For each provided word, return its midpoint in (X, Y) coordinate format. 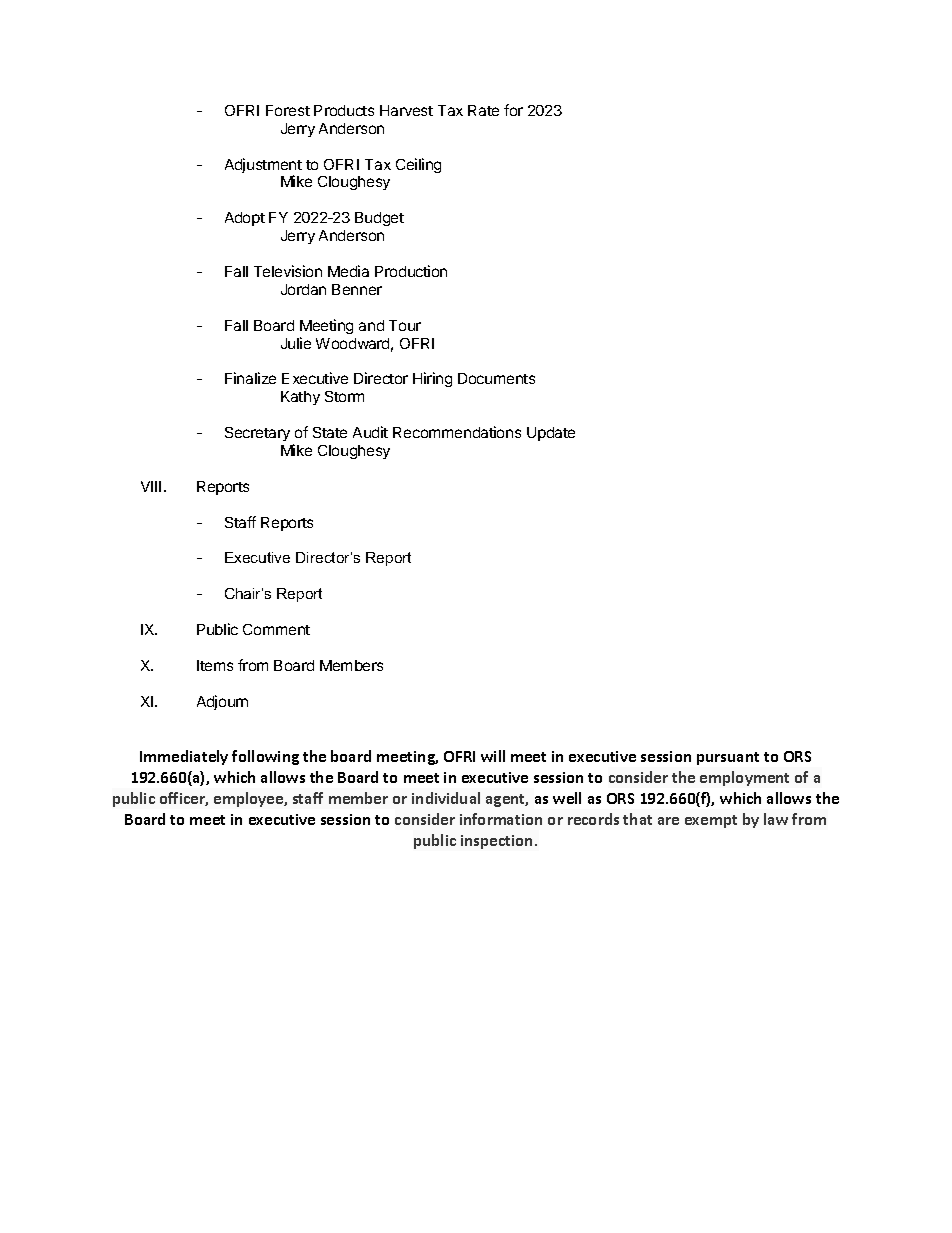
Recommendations (457, 432)
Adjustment (263, 167)
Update (551, 434)
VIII (151, 486)
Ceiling (418, 165)
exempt (711, 821)
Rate (483, 110)
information (501, 819)
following (265, 757)
